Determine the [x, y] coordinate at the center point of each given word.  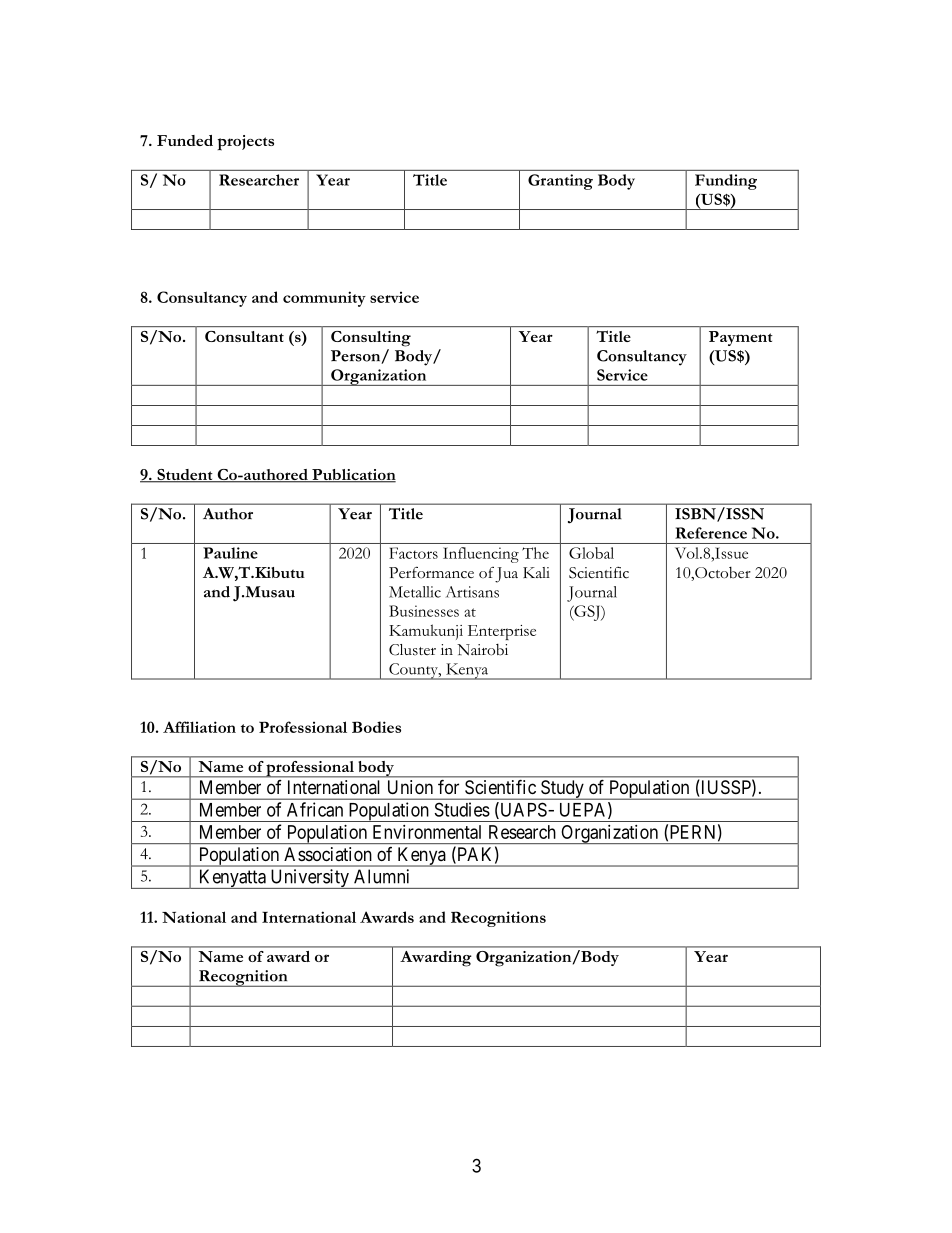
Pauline [230, 553]
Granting [560, 182]
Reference [711, 533]
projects [246, 143]
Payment [740, 338]
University [309, 879]
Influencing [481, 555]
